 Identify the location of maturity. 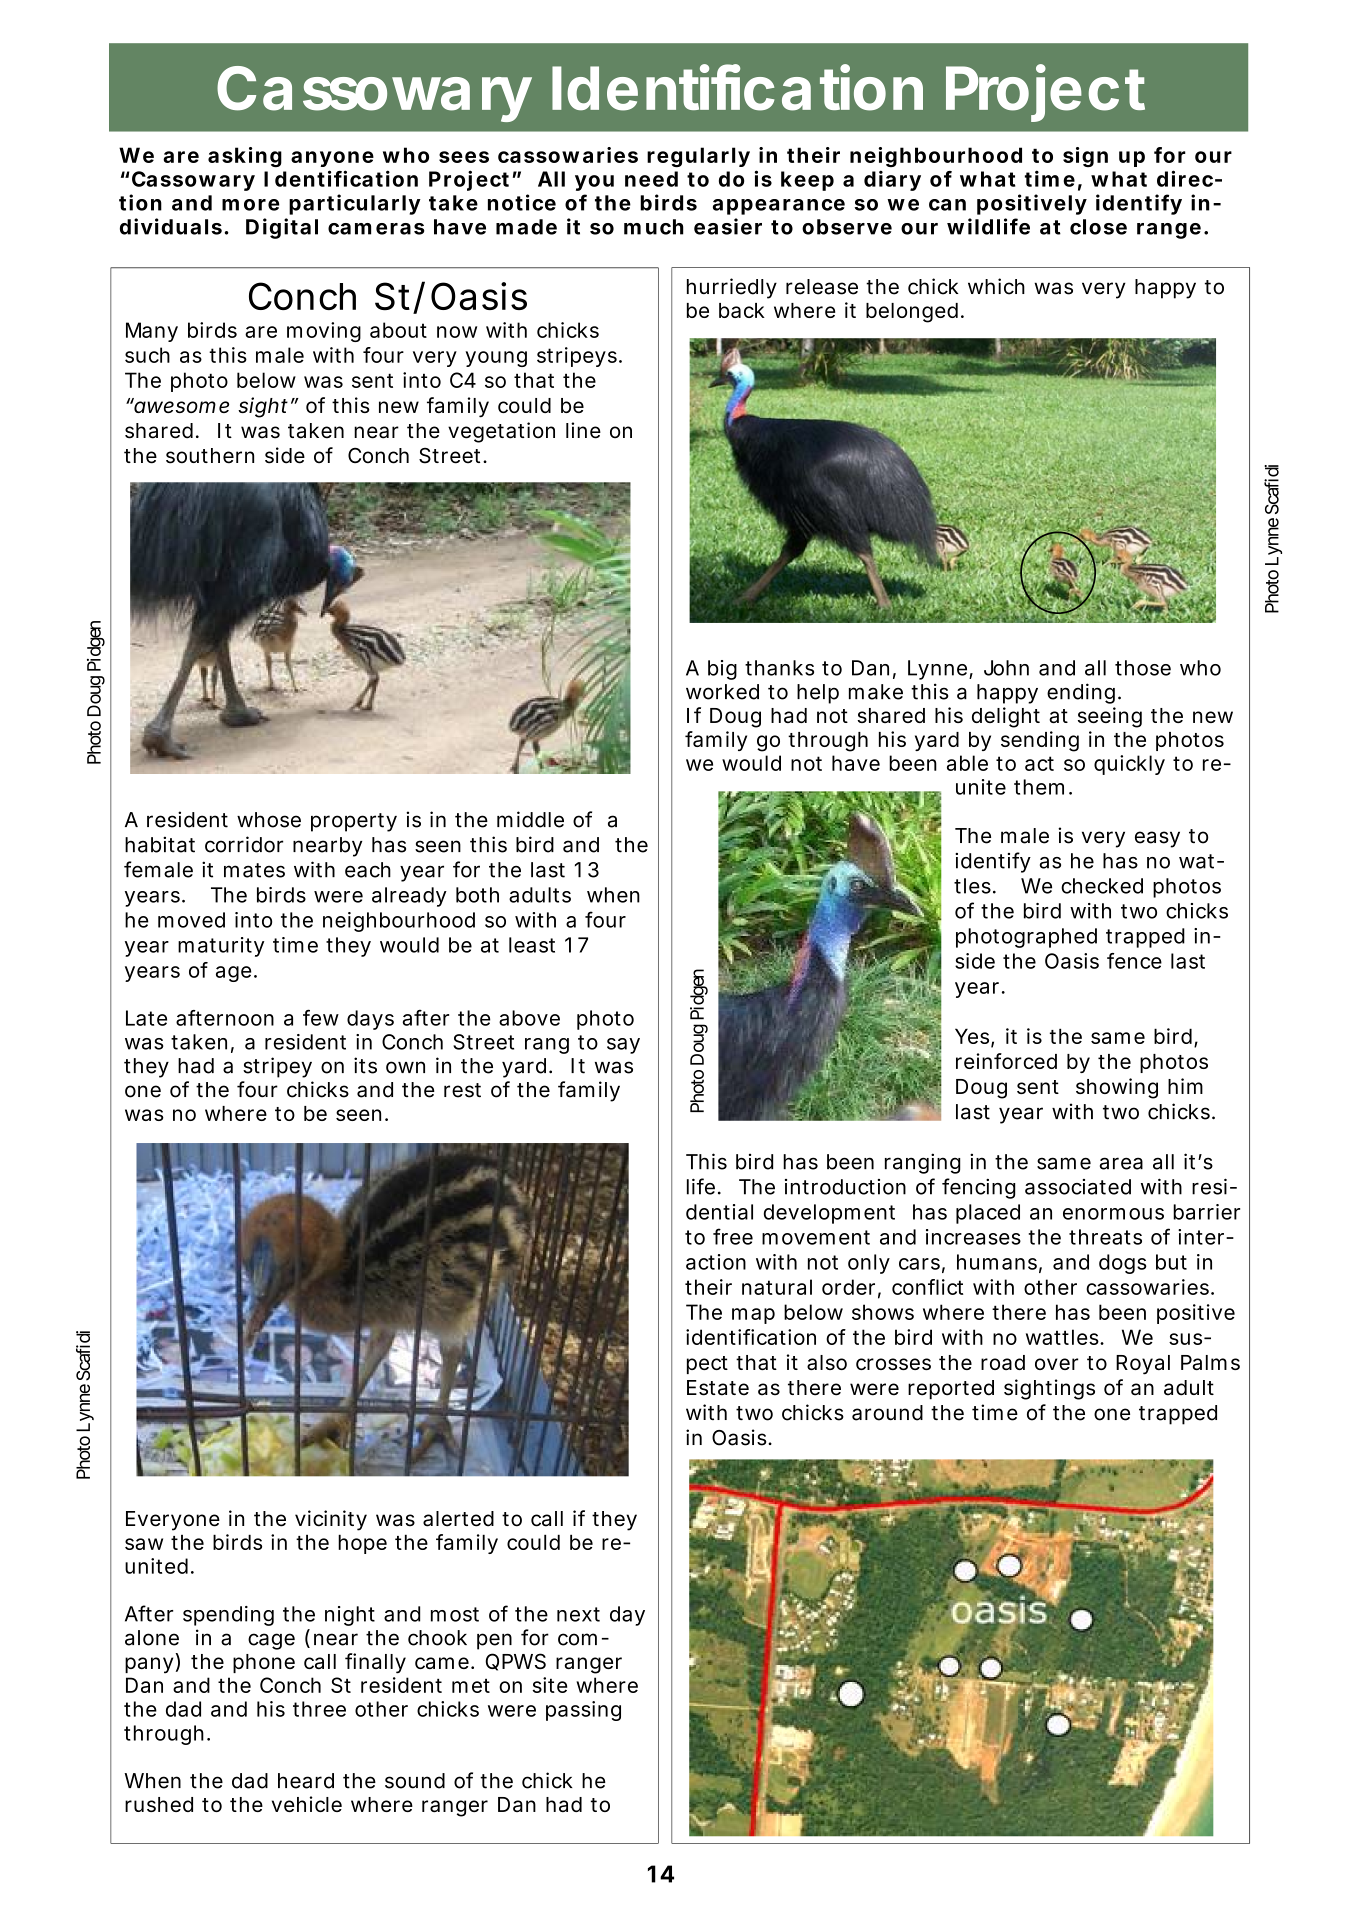
(221, 947).
